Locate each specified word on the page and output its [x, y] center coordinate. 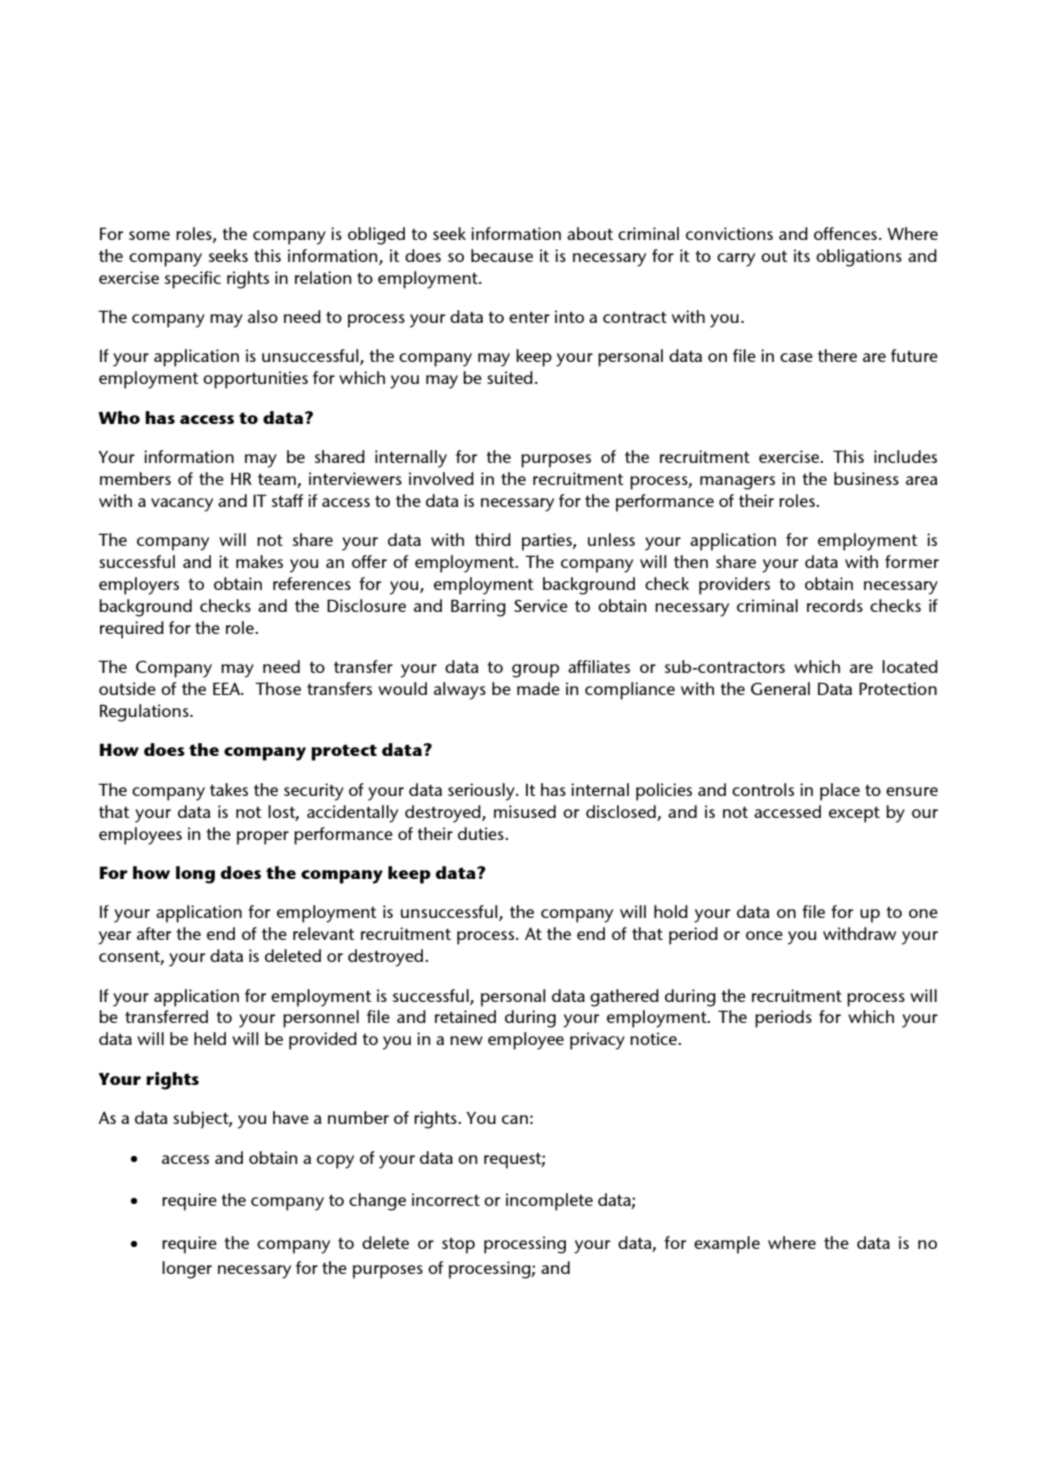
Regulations [145, 713]
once [764, 935]
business [866, 478]
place [840, 792]
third [493, 539]
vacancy [182, 505]
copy [335, 1162]
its [802, 255]
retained [465, 1016]
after [154, 933]
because [502, 255]
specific [193, 280]
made [538, 688]
